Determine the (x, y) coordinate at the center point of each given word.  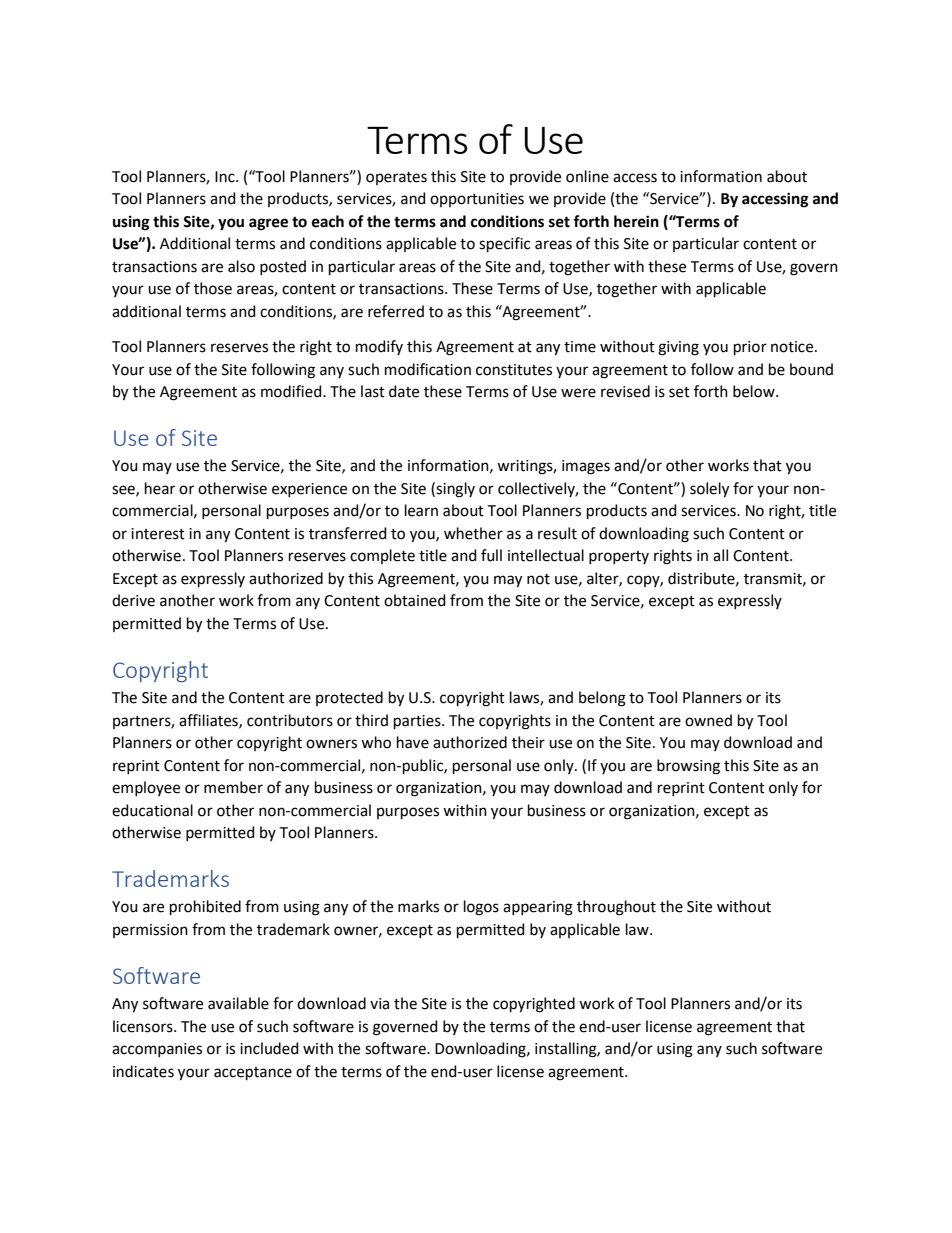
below (755, 391)
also (241, 266)
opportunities (477, 200)
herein (636, 221)
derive (133, 600)
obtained (415, 600)
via (379, 1004)
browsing (688, 767)
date (404, 391)
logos (481, 908)
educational (152, 810)
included (269, 1048)
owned (708, 720)
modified (292, 391)
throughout (616, 908)
